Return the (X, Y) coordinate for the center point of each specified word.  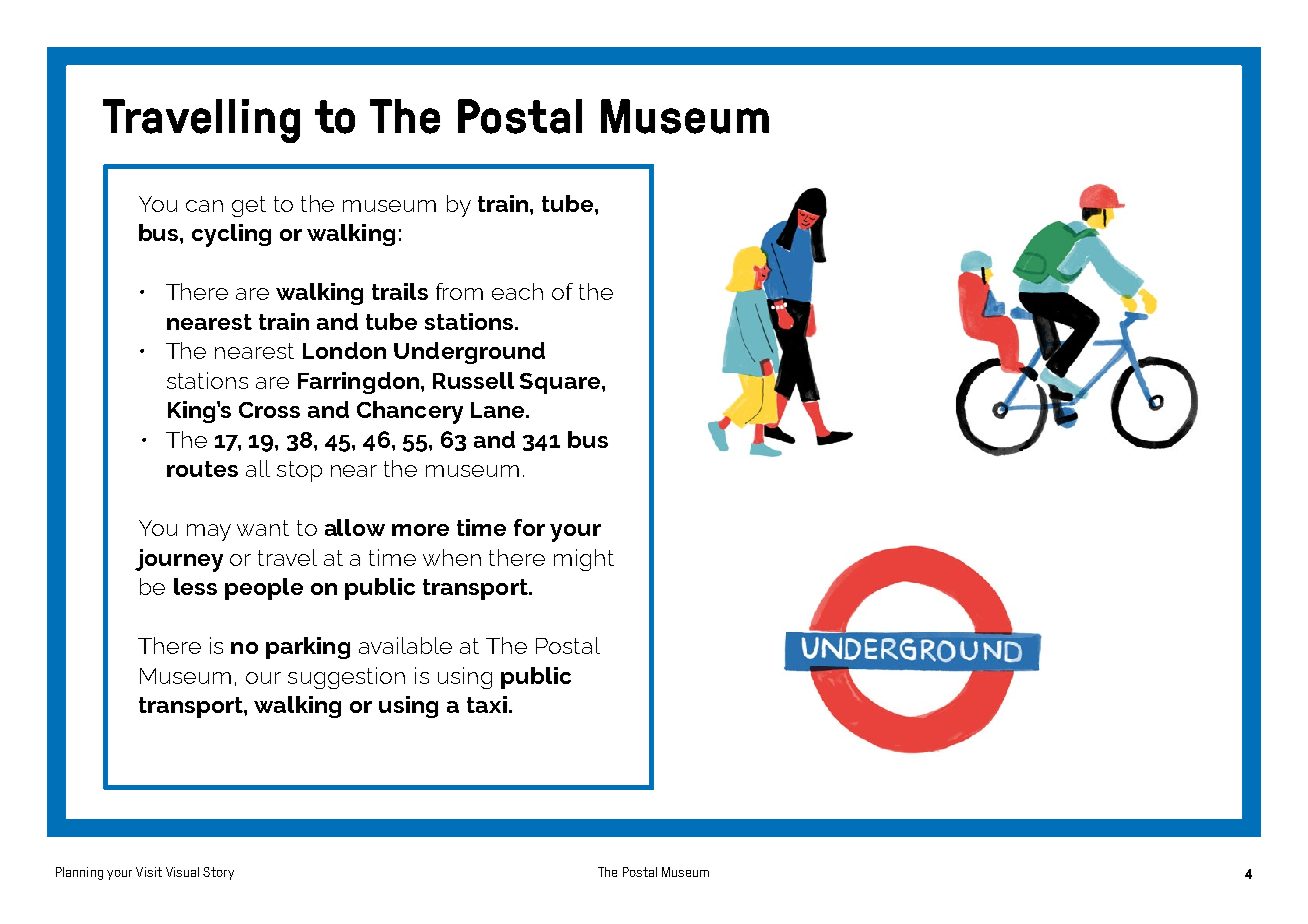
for (529, 527)
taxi (487, 704)
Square (561, 383)
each (517, 291)
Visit (149, 872)
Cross (269, 410)
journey (179, 560)
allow (355, 527)
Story (218, 873)
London (344, 350)
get (249, 206)
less (195, 586)
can (204, 206)
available (405, 645)
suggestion (346, 678)
